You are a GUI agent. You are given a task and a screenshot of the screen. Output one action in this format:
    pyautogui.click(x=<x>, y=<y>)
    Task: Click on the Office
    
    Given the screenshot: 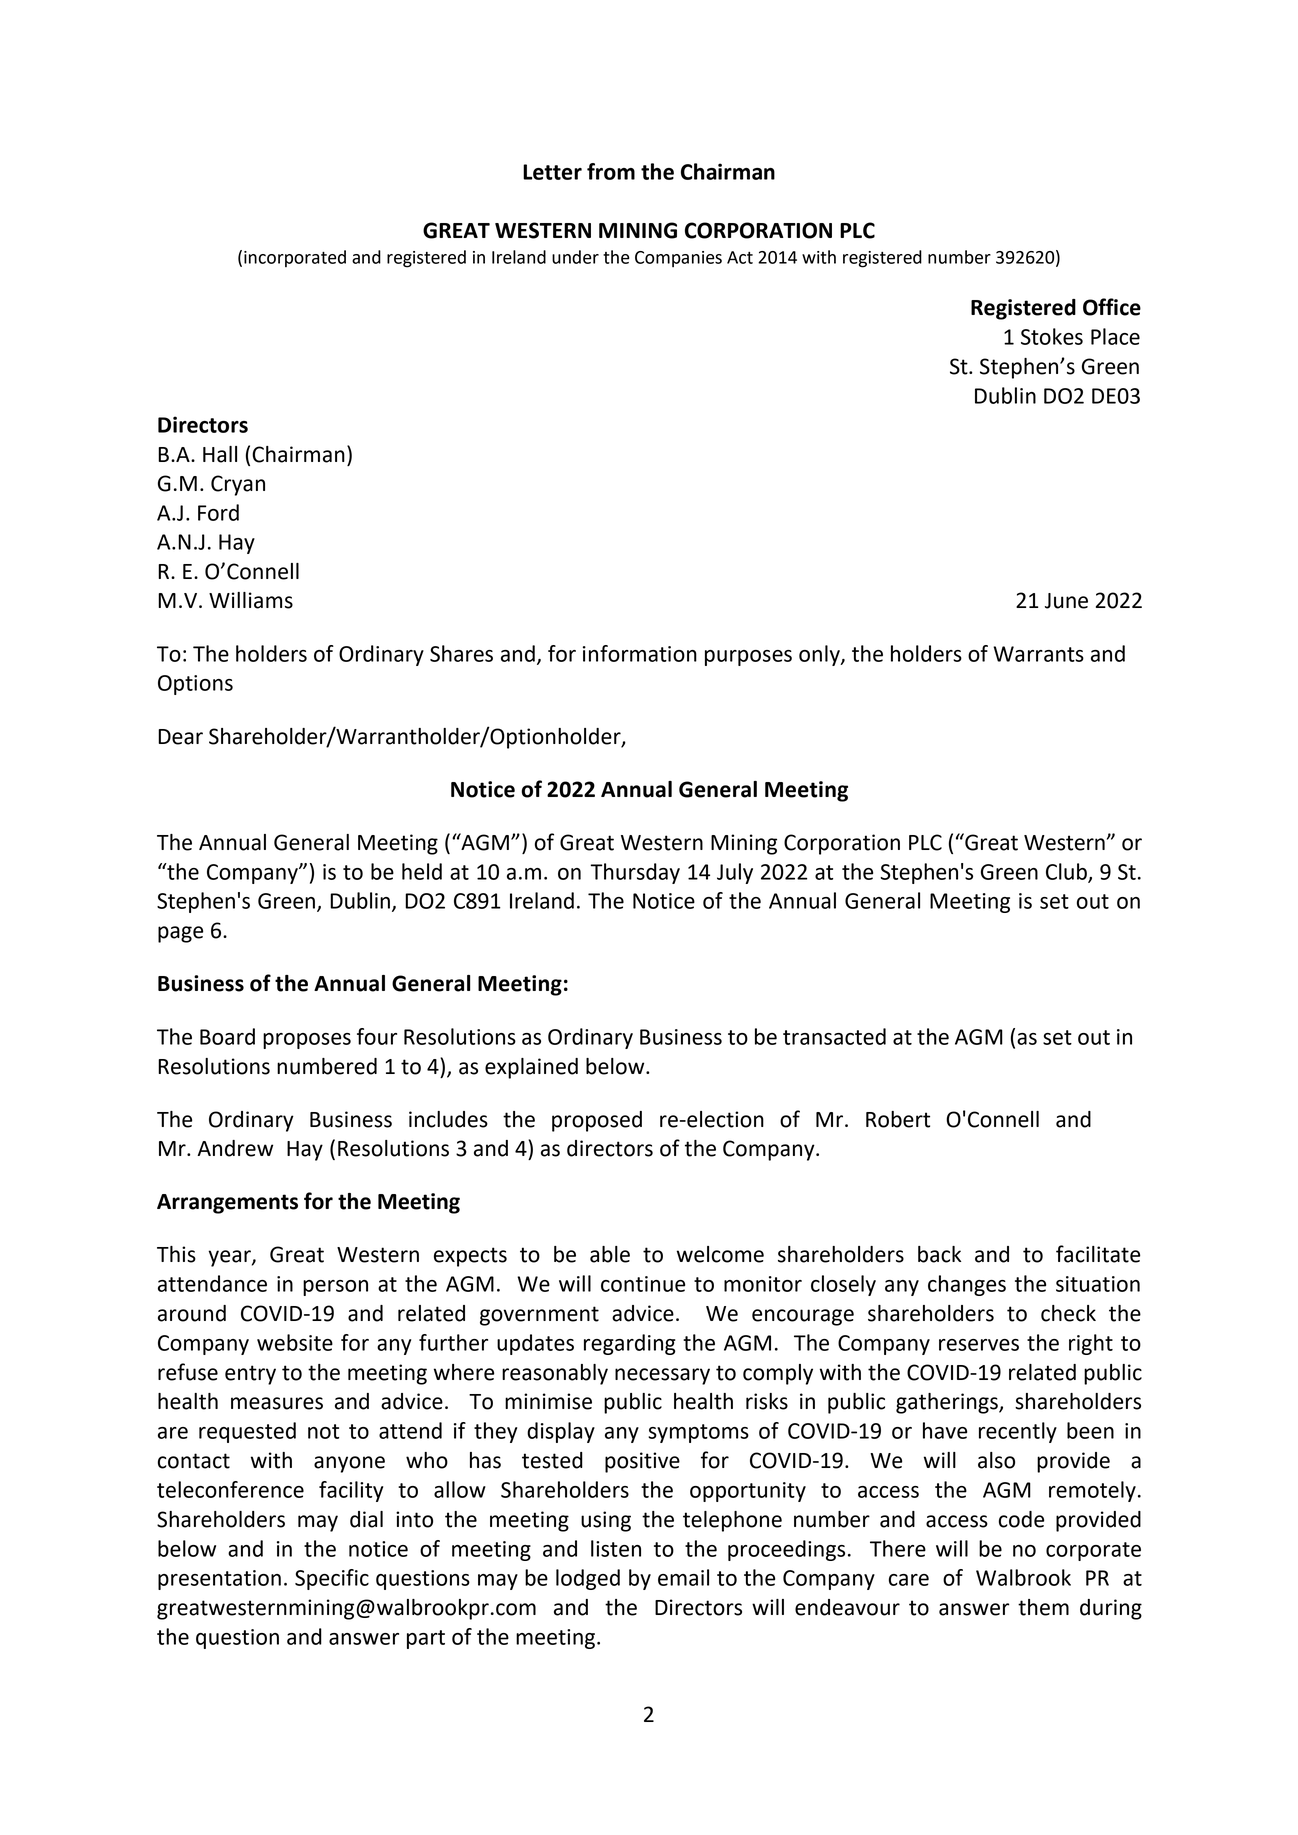 What is the action you would take?
    pyautogui.click(x=1112, y=307)
